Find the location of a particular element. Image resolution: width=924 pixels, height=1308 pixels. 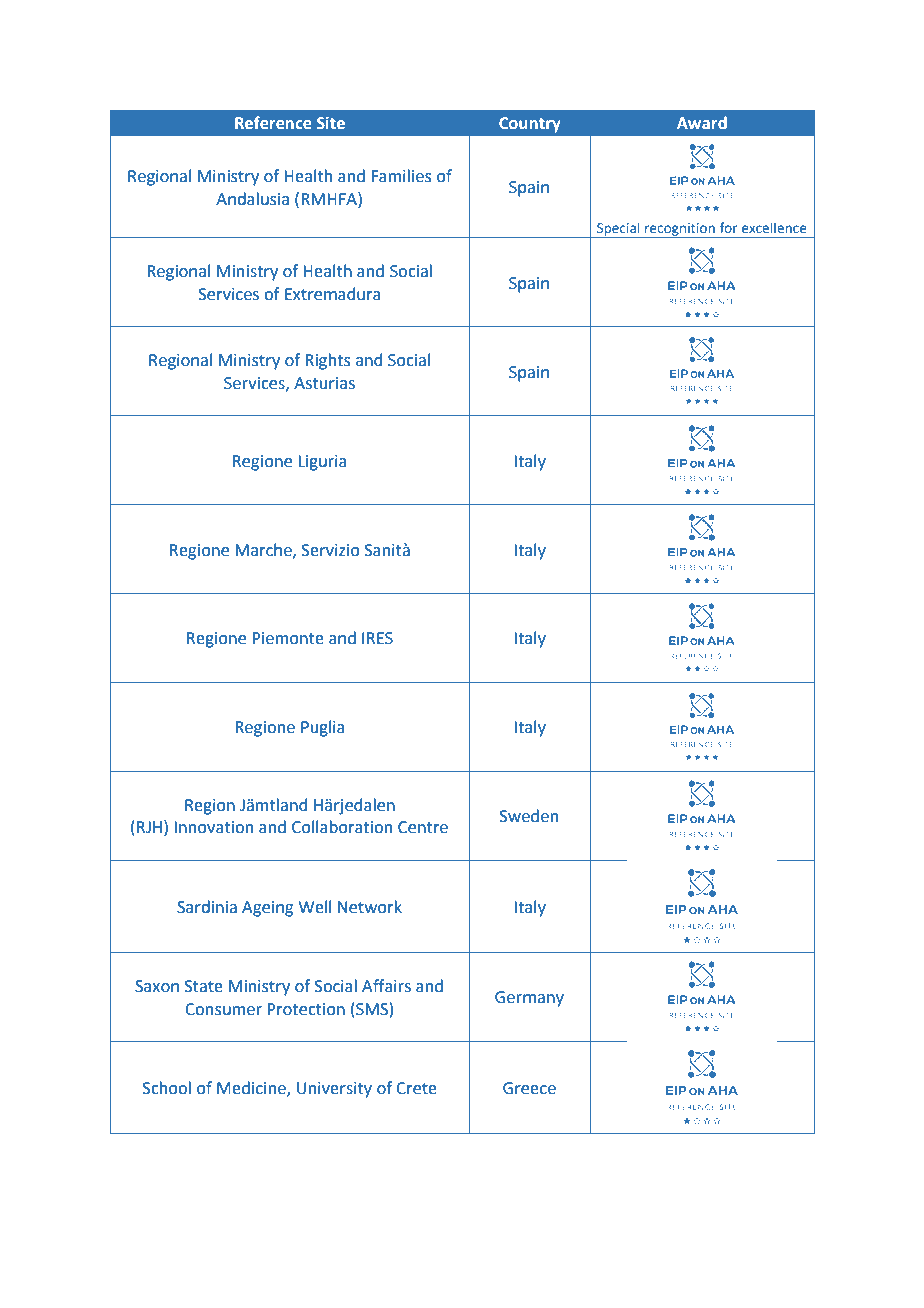

Greece is located at coordinates (529, 1088).
